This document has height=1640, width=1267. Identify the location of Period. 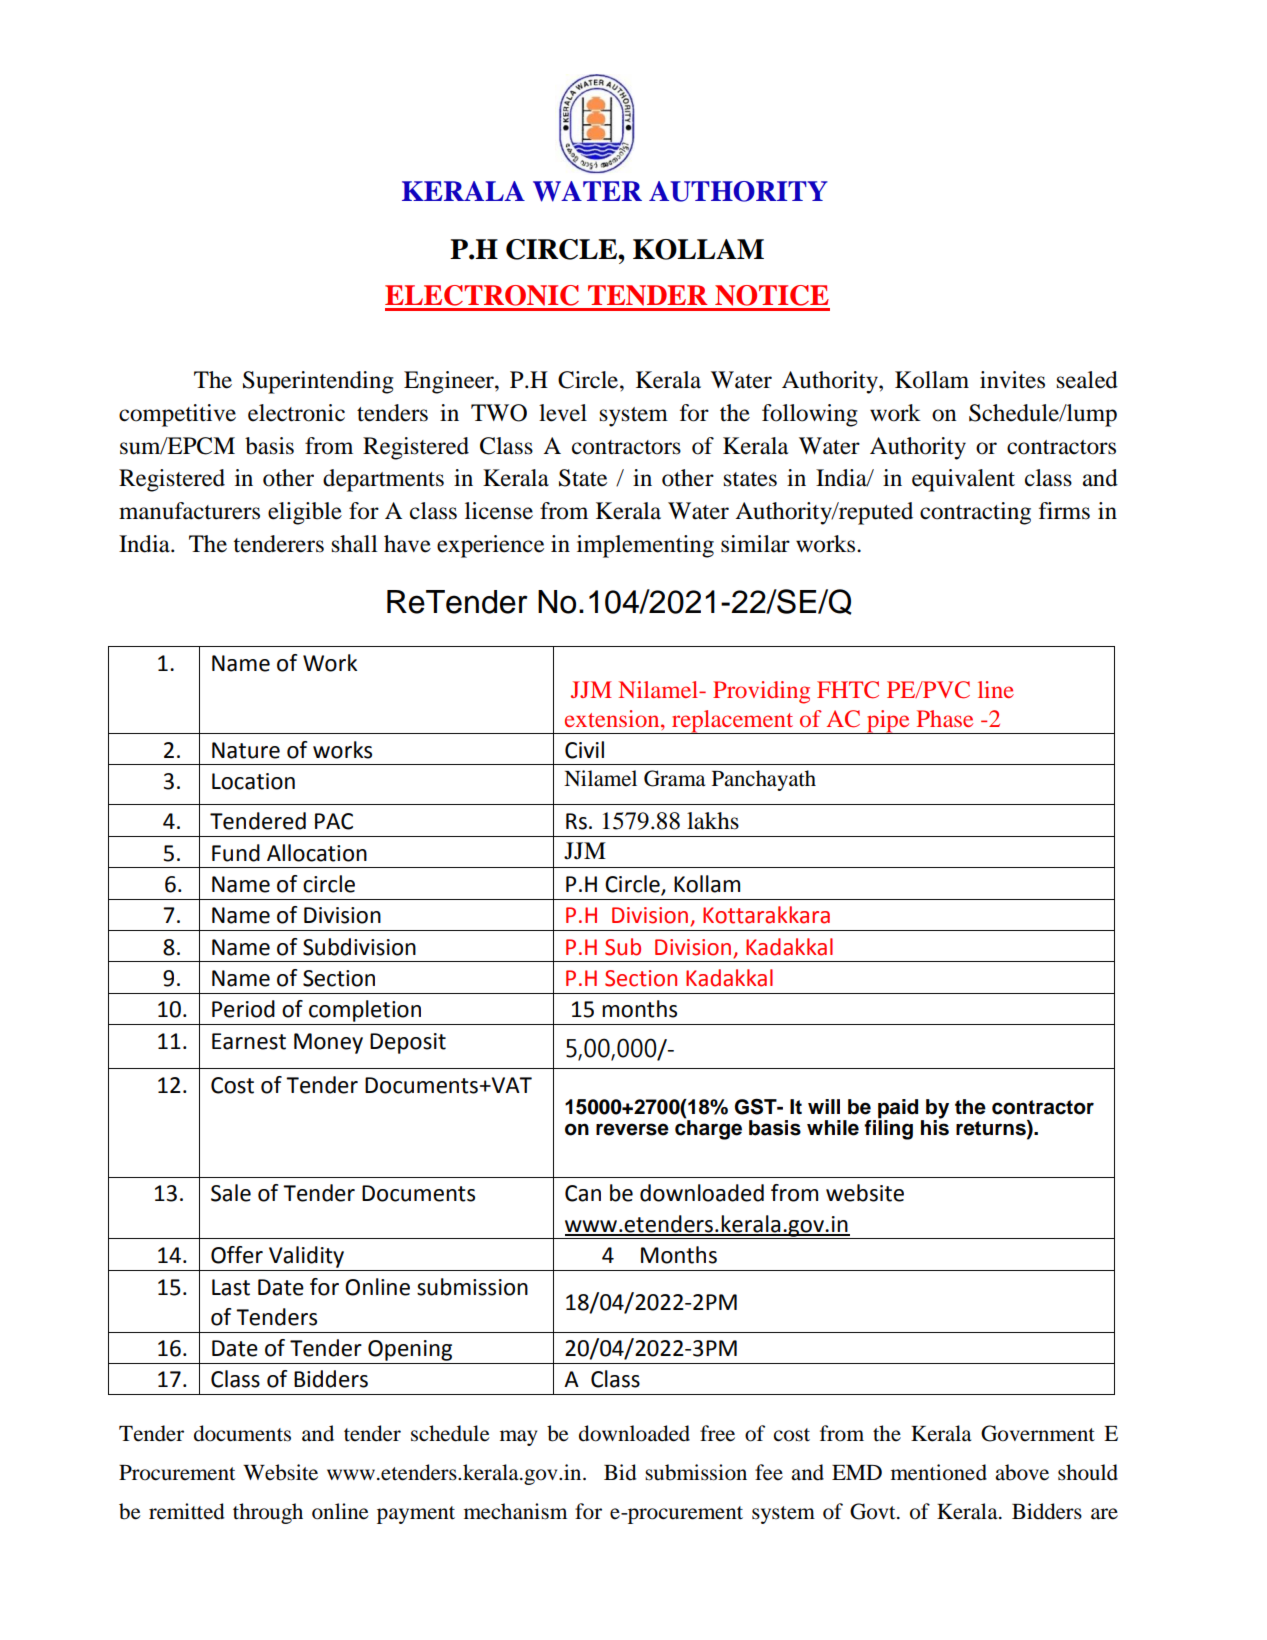
(243, 1009).
